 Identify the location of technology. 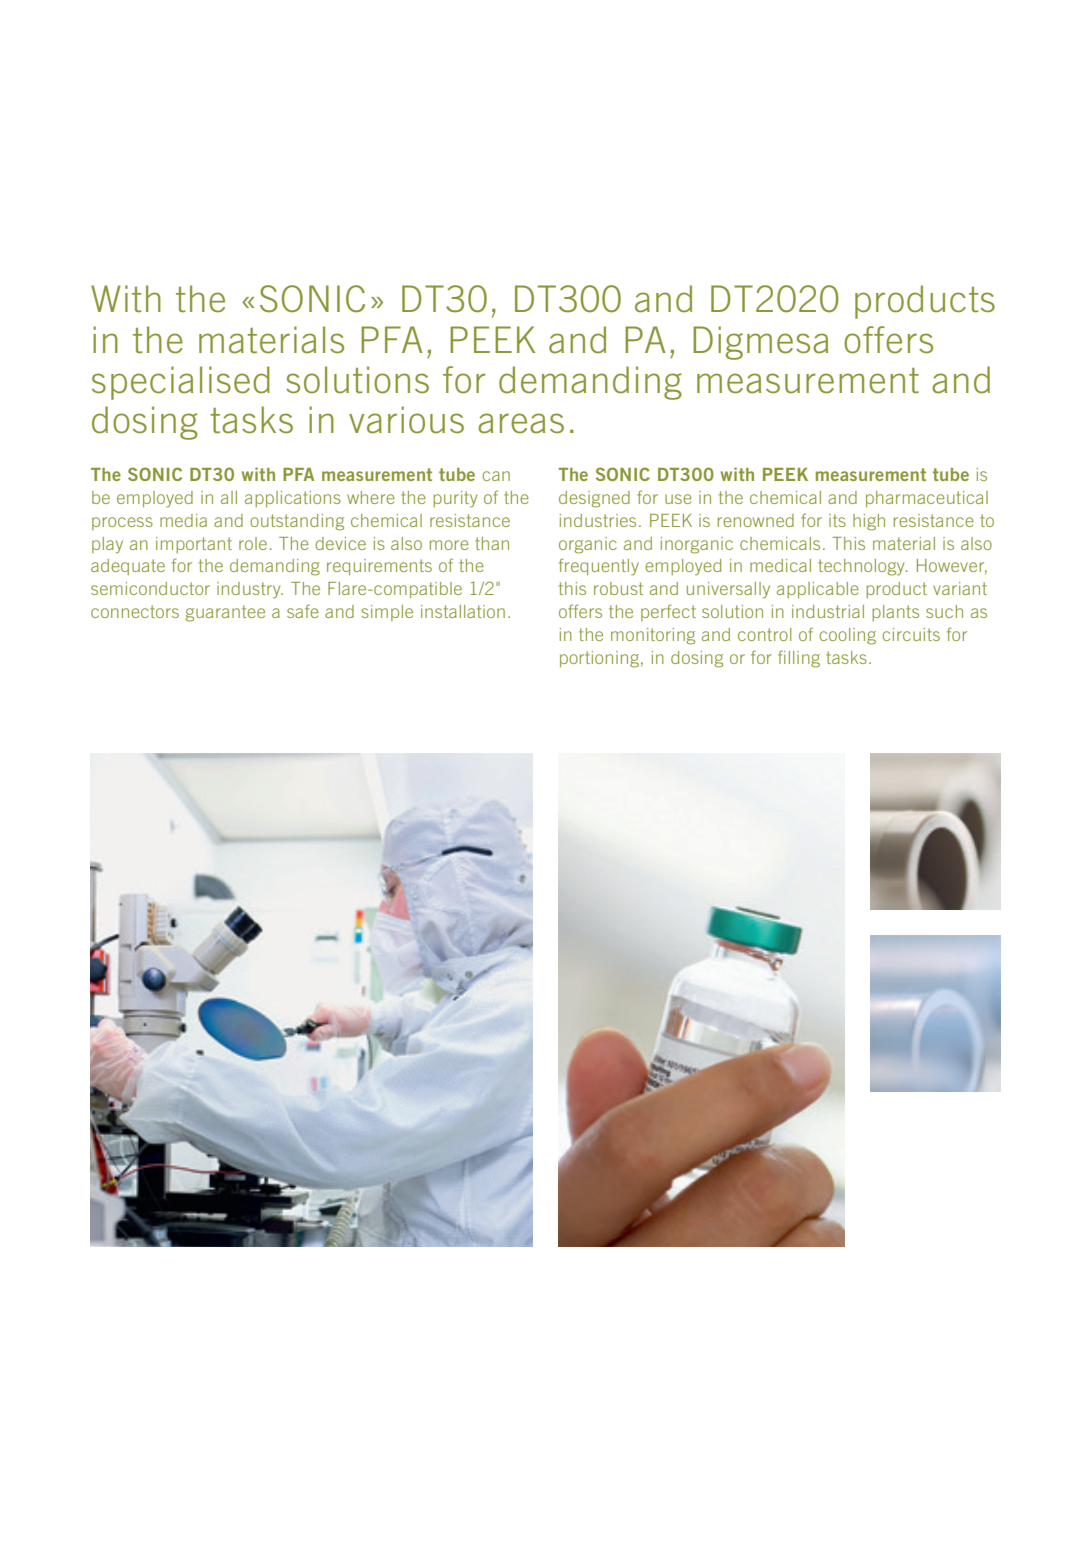
(862, 567).
